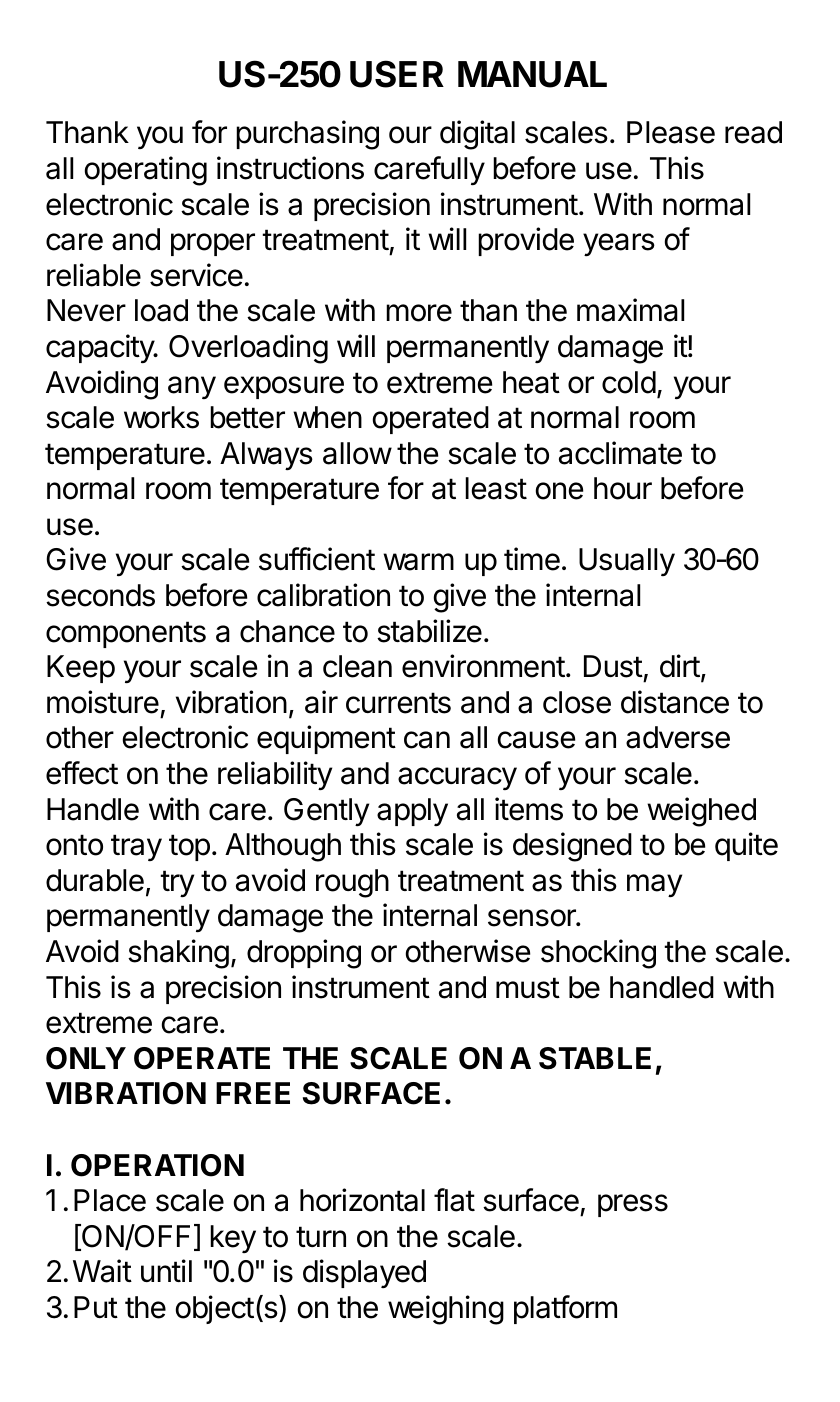 Image resolution: width=840 pixels, height=1402 pixels. Describe the element at coordinates (397, 74) in the screenshot. I see `USER` at that location.
